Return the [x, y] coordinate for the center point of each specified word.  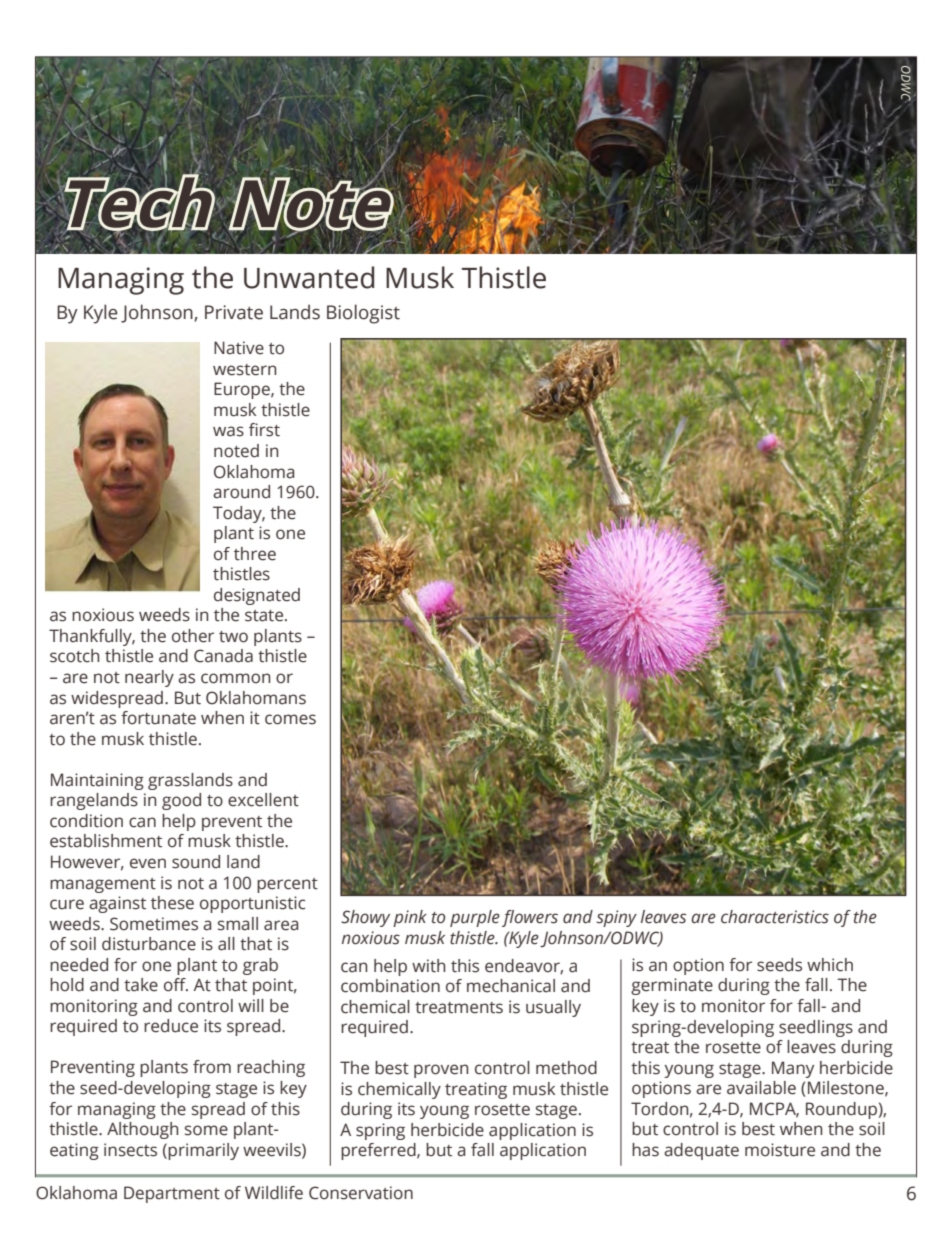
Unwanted [309, 277]
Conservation [361, 1193]
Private [234, 312]
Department [172, 1194]
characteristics [775, 917]
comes [290, 719]
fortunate [158, 718]
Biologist [363, 314]
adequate [701, 1151]
